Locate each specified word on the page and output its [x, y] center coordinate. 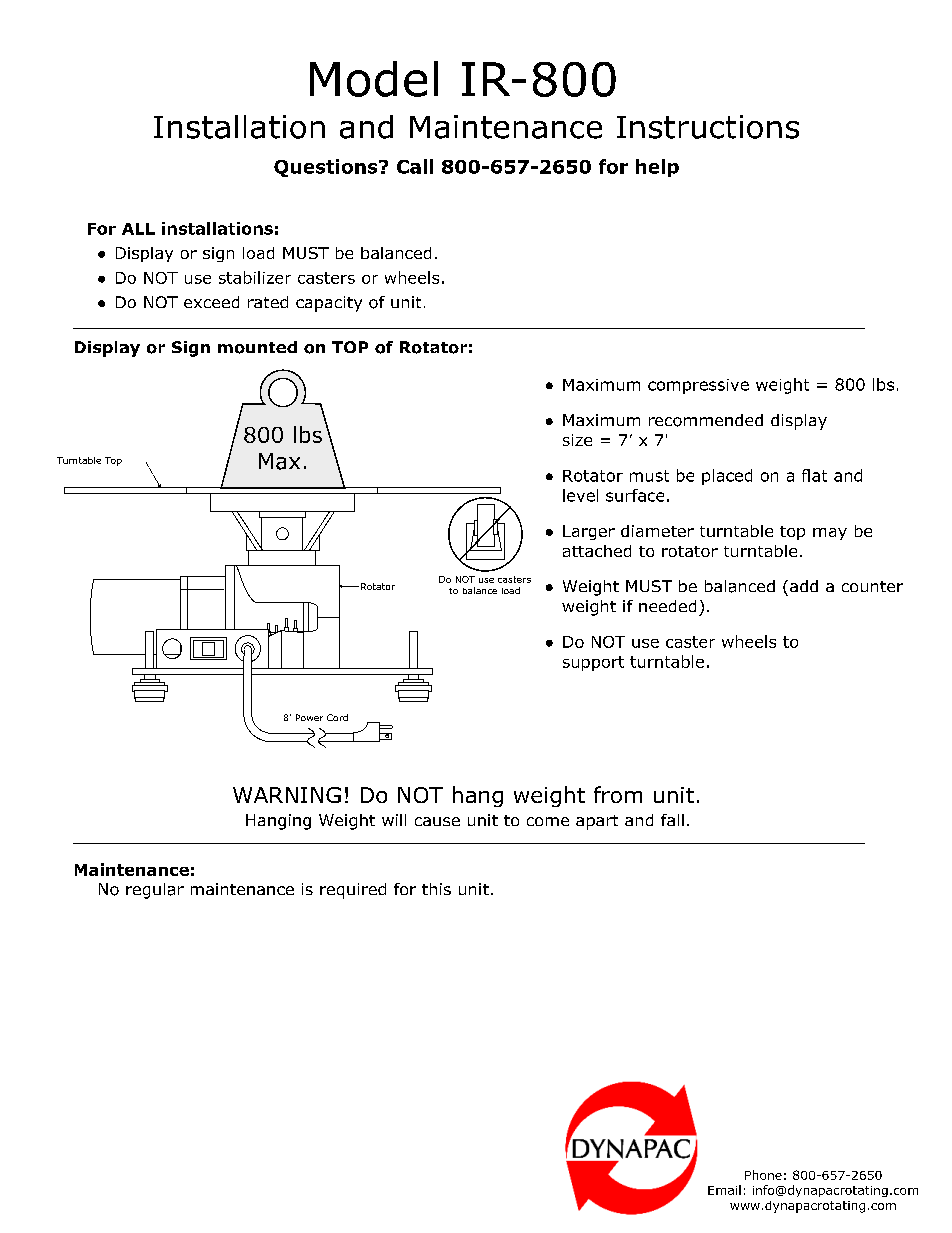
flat [814, 475]
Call [415, 166]
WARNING [287, 795]
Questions [327, 168]
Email [724, 1190]
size [577, 440]
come [548, 821]
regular [155, 891]
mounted [257, 347]
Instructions [708, 127]
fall [672, 820]
